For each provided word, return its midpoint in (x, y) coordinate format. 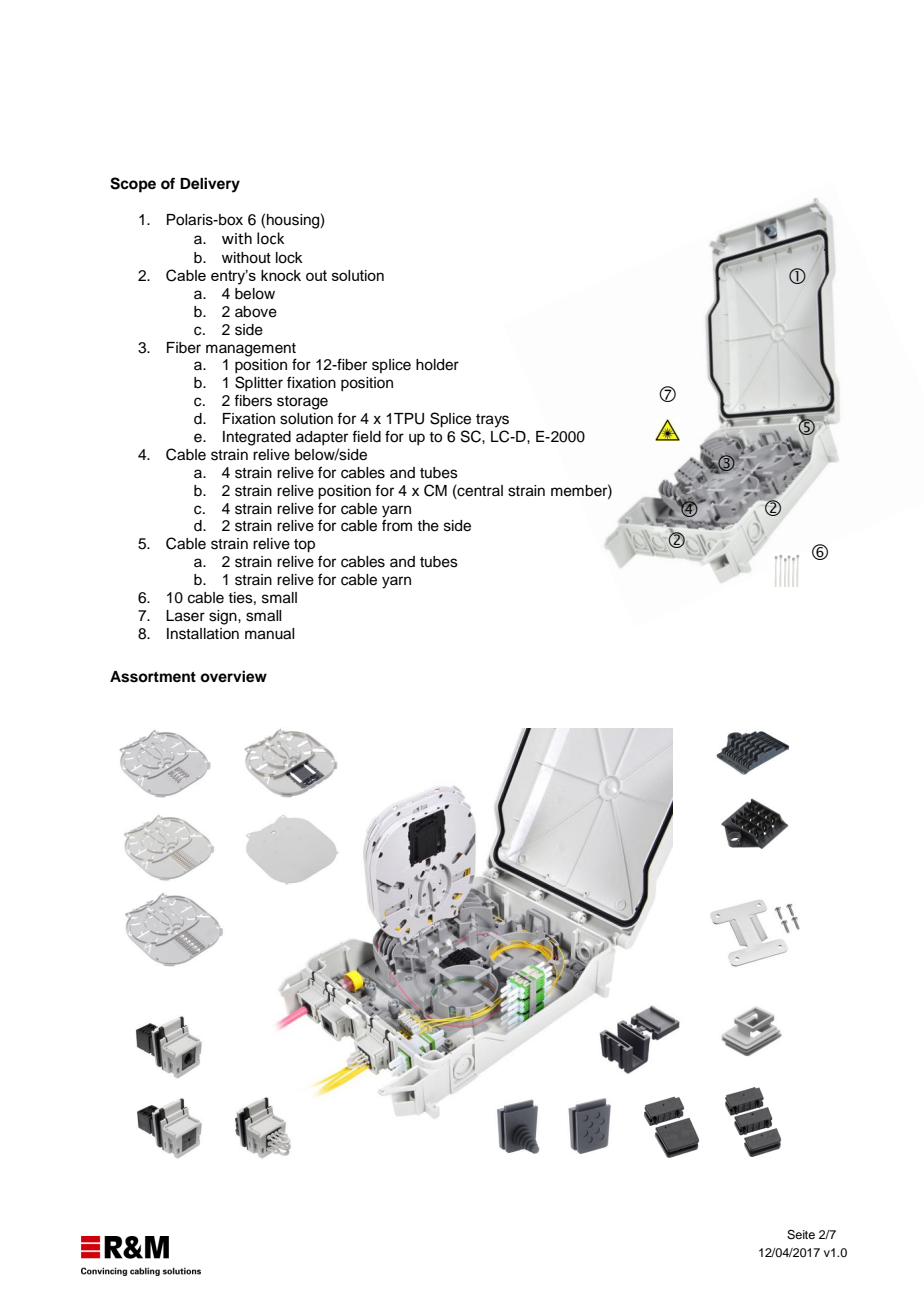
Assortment (153, 677)
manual (269, 634)
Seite (801, 1235)
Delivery (210, 185)
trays (492, 421)
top (304, 546)
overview (233, 676)
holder (437, 365)
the (428, 526)
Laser (185, 616)
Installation (203, 634)
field (366, 436)
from (397, 525)
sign (224, 617)
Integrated (257, 438)
